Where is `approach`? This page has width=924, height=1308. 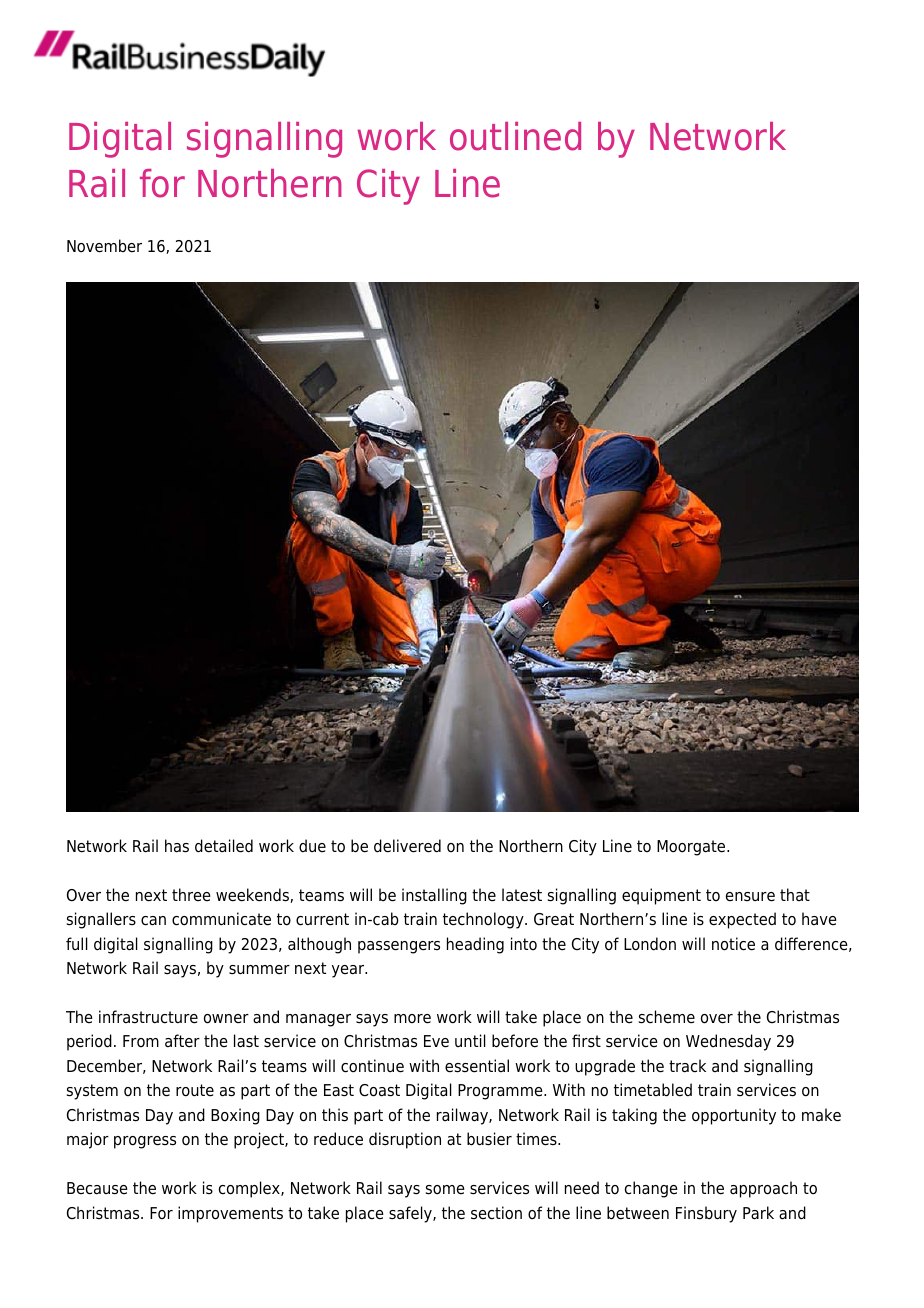 approach is located at coordinates (763, 1189).
